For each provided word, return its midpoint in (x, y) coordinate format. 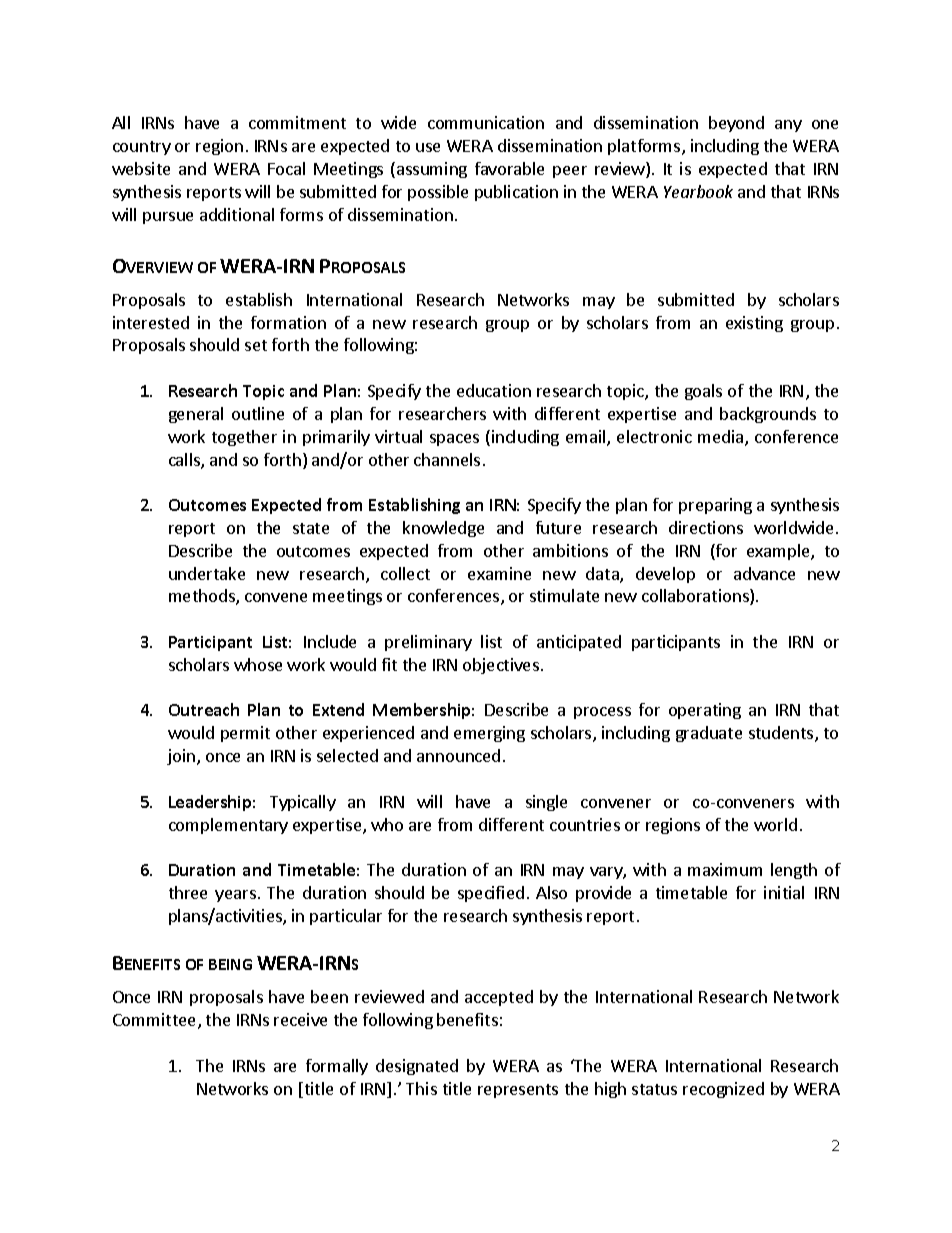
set (256, 345)
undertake (207, 573)
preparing (715, 506)
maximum (725, 869)
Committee (156, 1021)
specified (491, 894)
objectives (501, 666)
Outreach (204, 709)
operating (705, 711)
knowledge (443, 529)
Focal (286, 168)
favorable (509, 168)
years (235, 896)
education (494, 390)
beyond (736, 124)
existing (754, 324)
